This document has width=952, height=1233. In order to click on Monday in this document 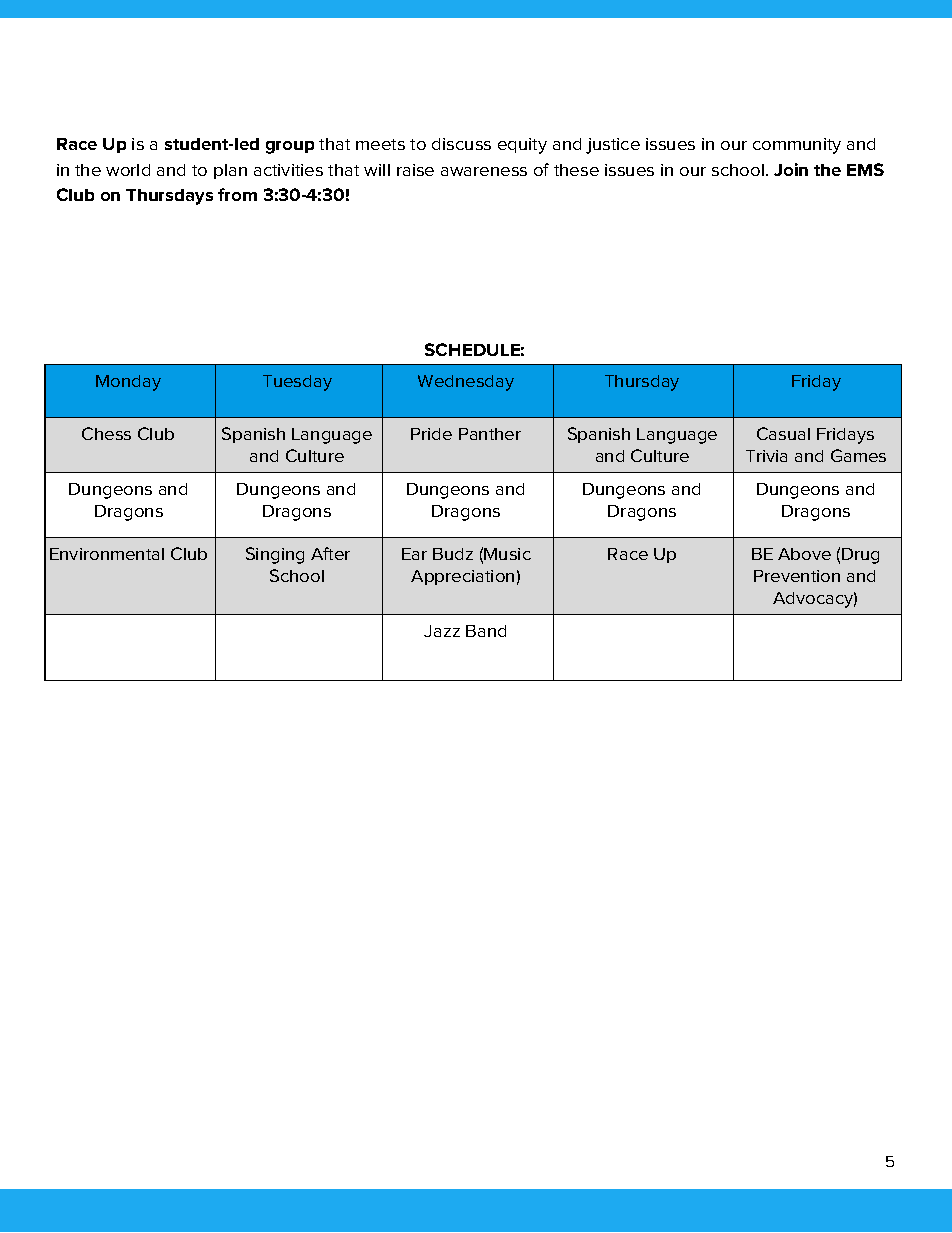, I will do `click(128, 383)`.
